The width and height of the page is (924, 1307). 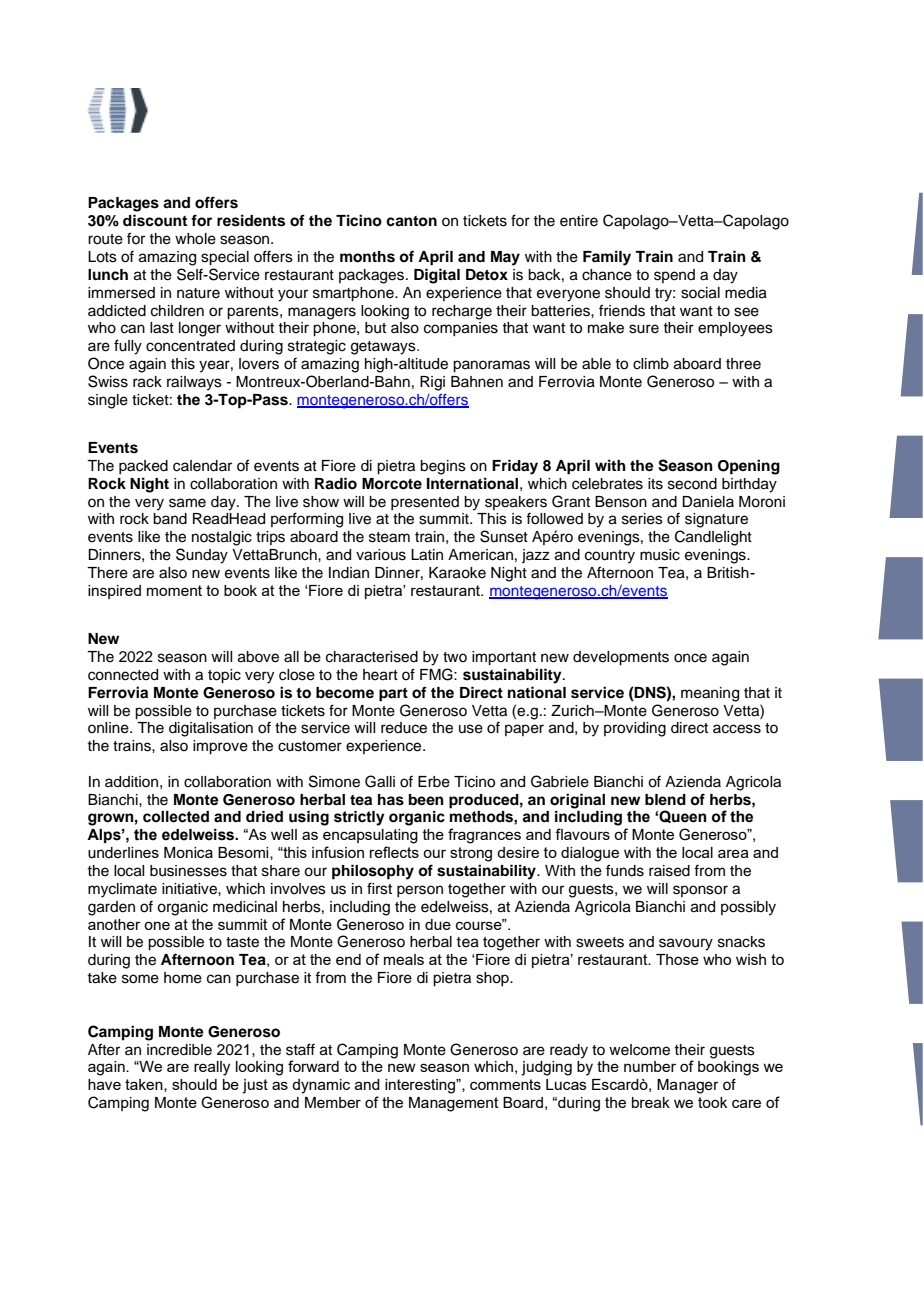 I want to click on Management, so click(x=454, y=1104).
